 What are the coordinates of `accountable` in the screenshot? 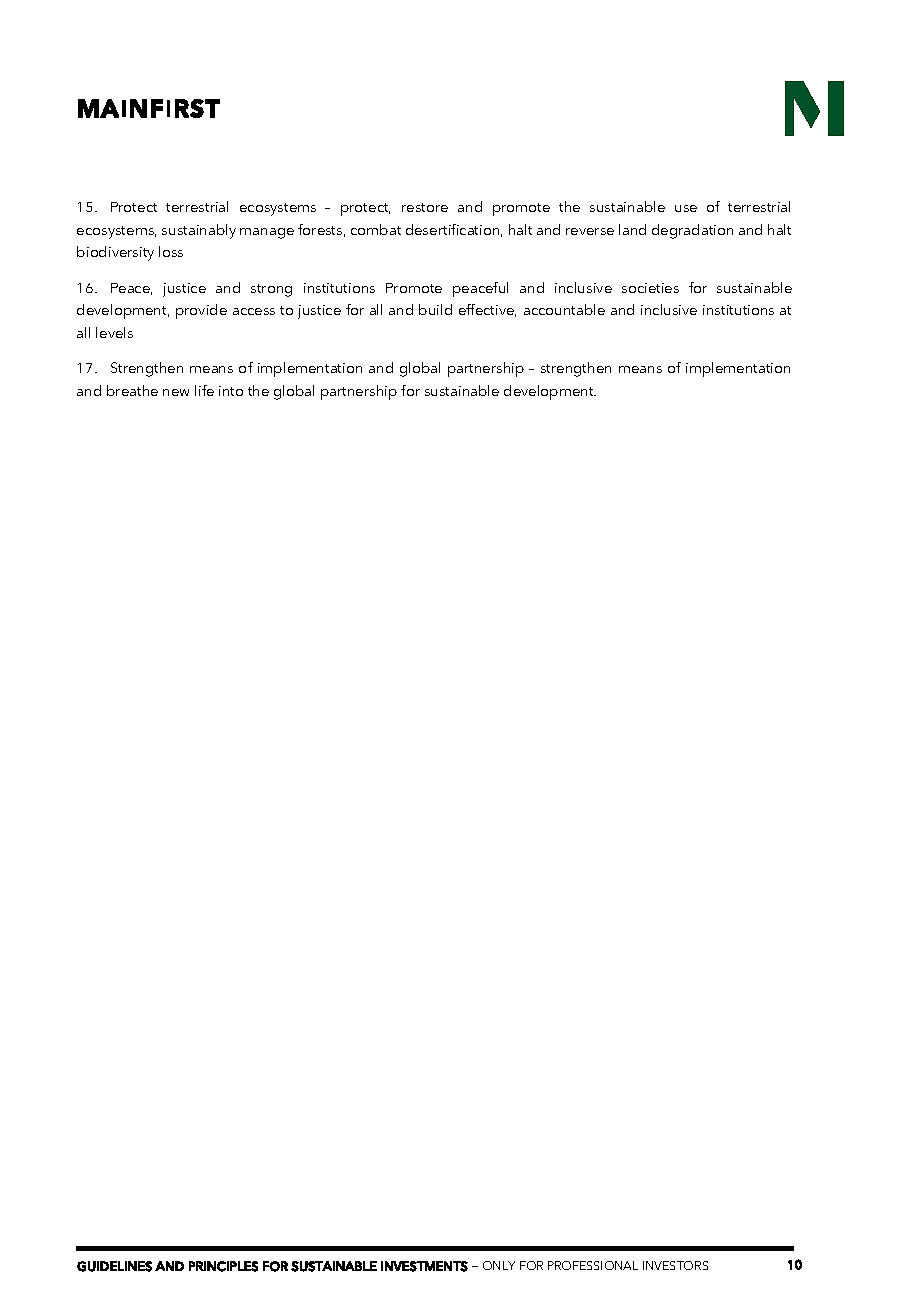 It's located at (564, 309).
